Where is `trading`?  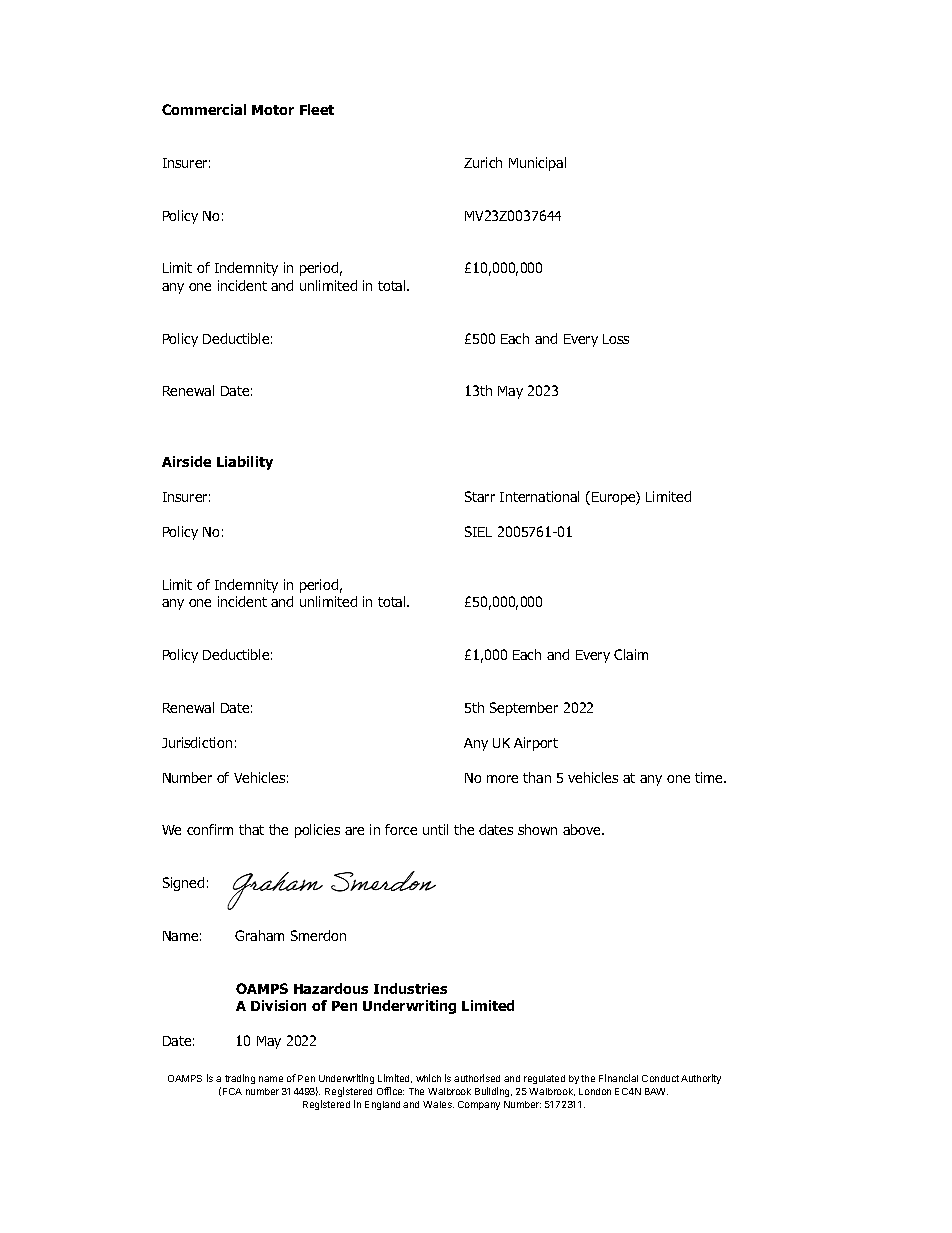 trading is located at coordinates (240, 1079).
